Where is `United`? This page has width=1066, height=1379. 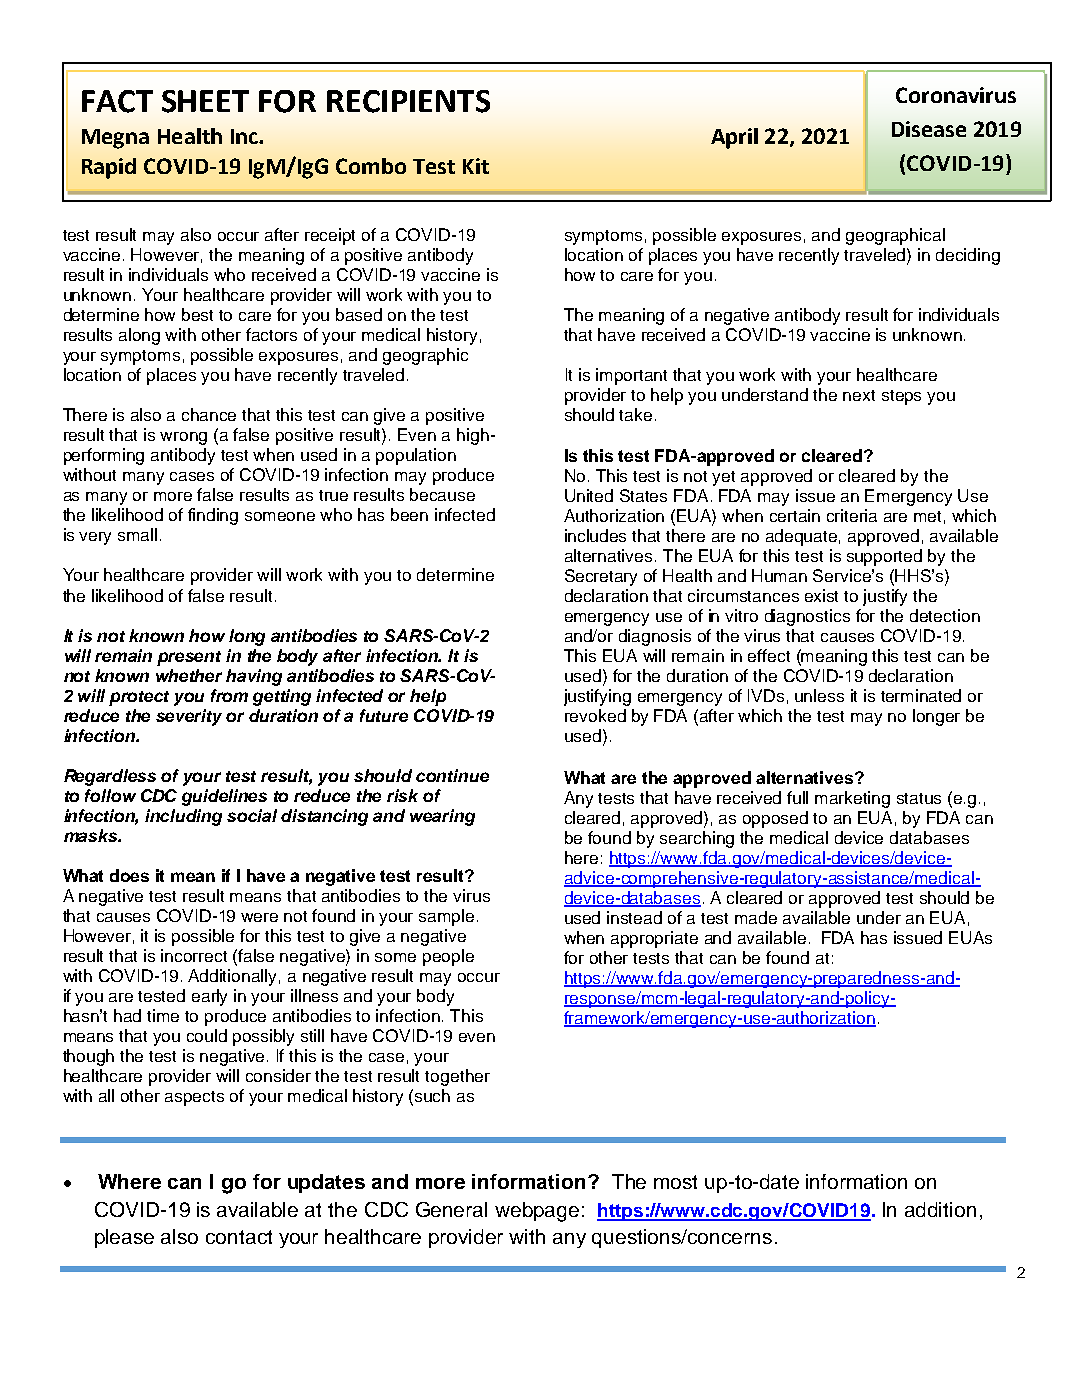 United is located at coordinates (589, 495).
